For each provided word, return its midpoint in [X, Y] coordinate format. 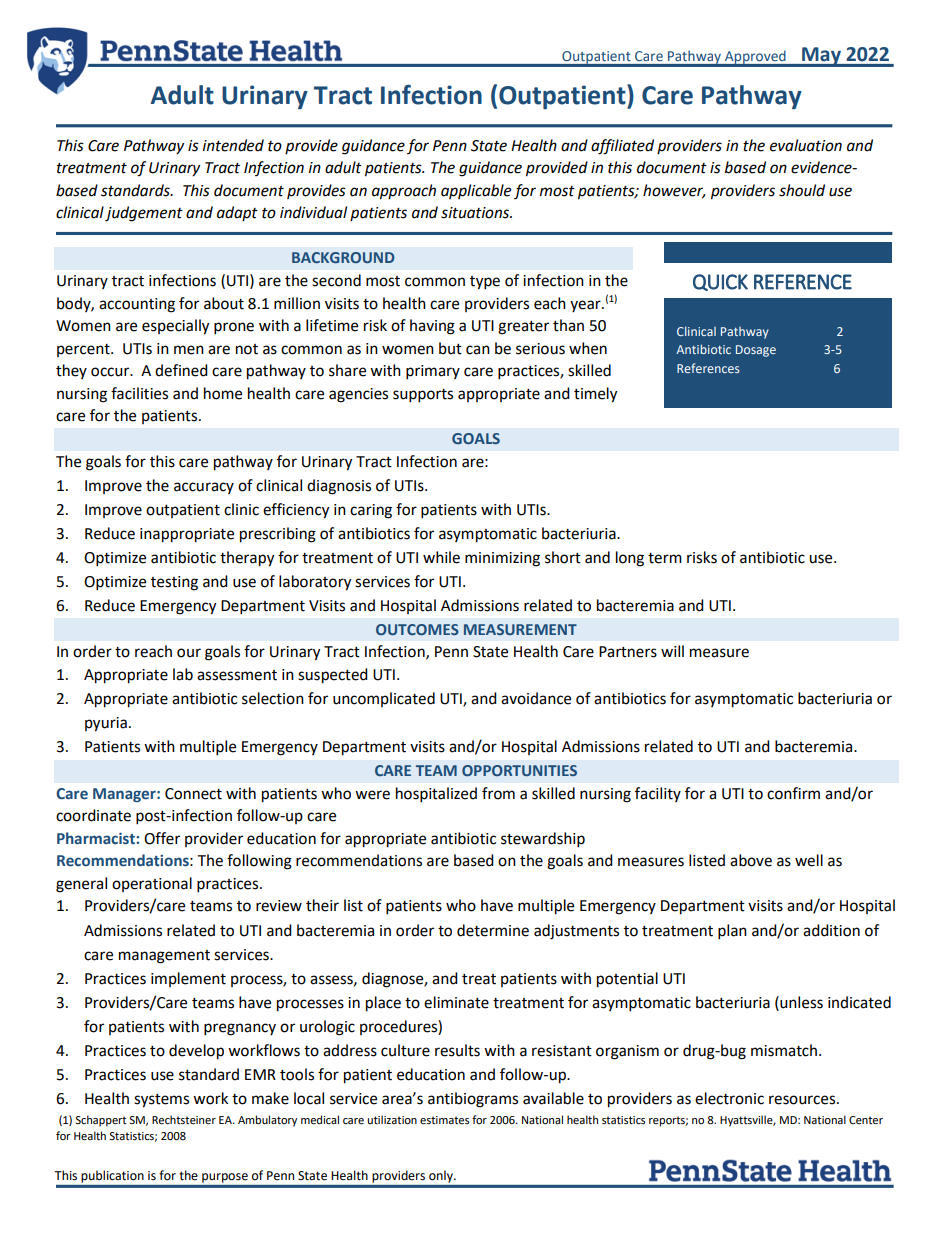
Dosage [756, 351]
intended [233, 145]
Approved [755, 58]
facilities [139, 393]
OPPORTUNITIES [519, 770]
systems [161, 1101]
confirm [793, 793]
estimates [444, 1120]
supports [423, 396]
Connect [193, 794]
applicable [476, 191]
